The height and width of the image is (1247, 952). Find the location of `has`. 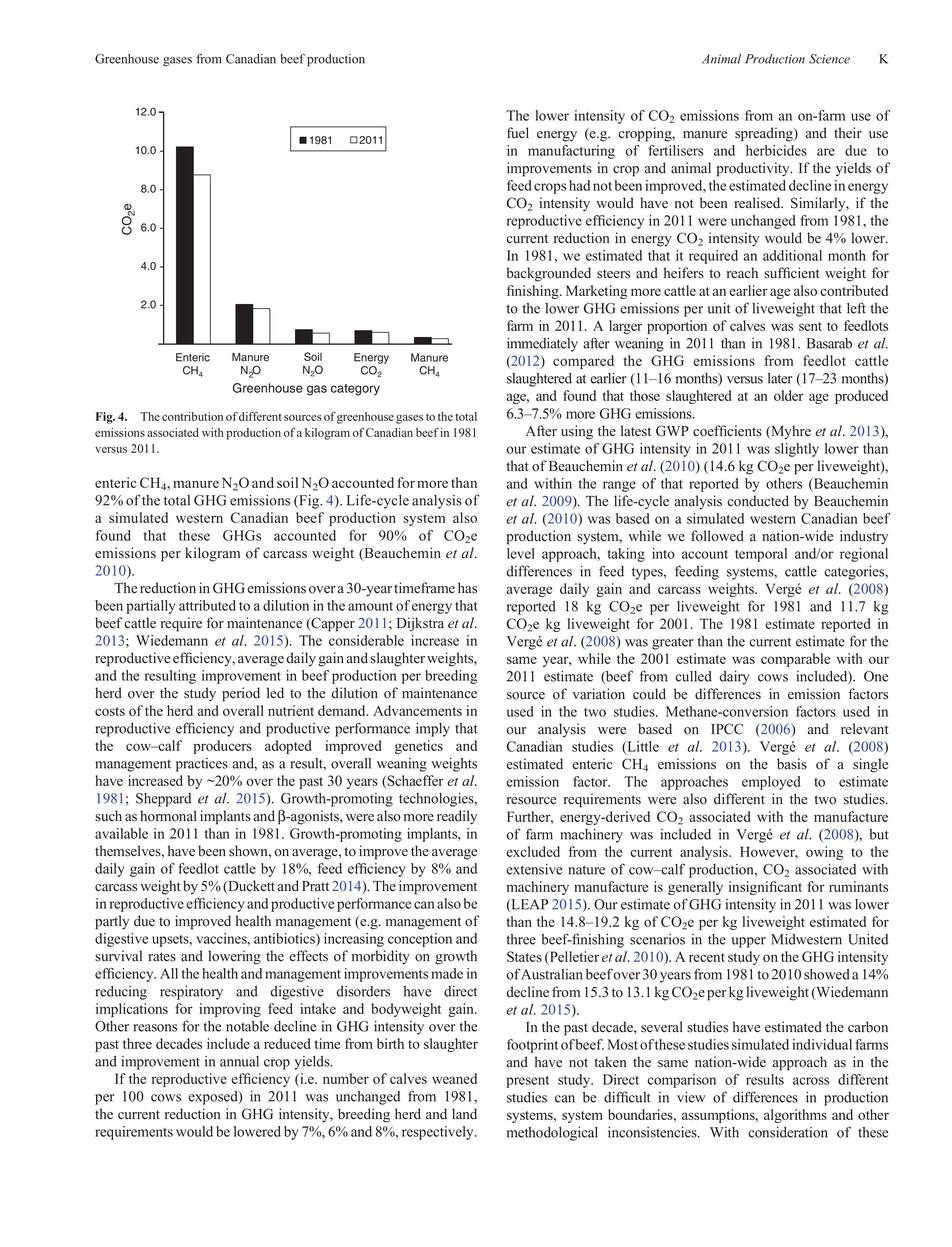

has is located at coordinates (467, 588).
